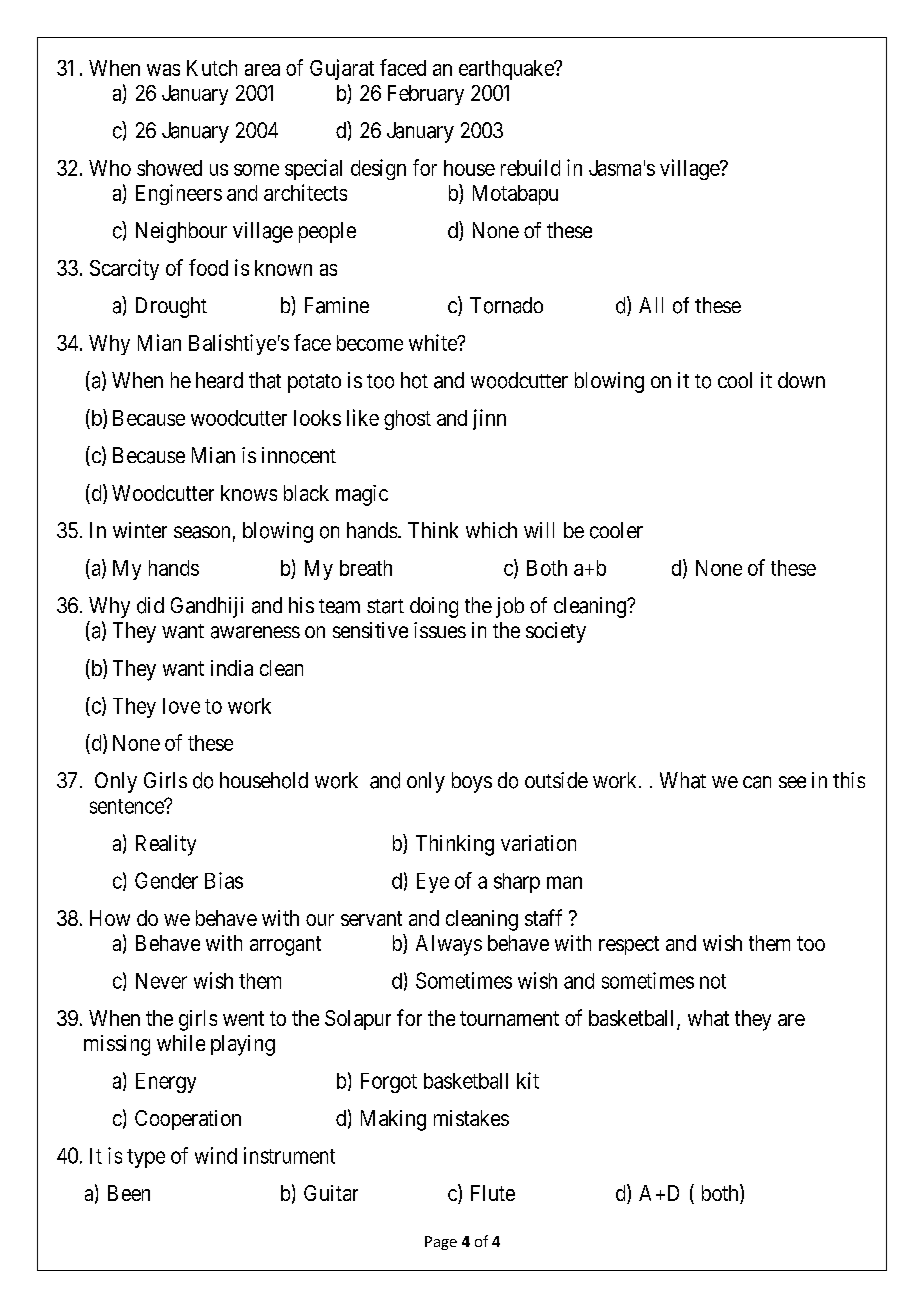  Describe the element at coordinates (163, 70) in the document. I see `was` at that location.
